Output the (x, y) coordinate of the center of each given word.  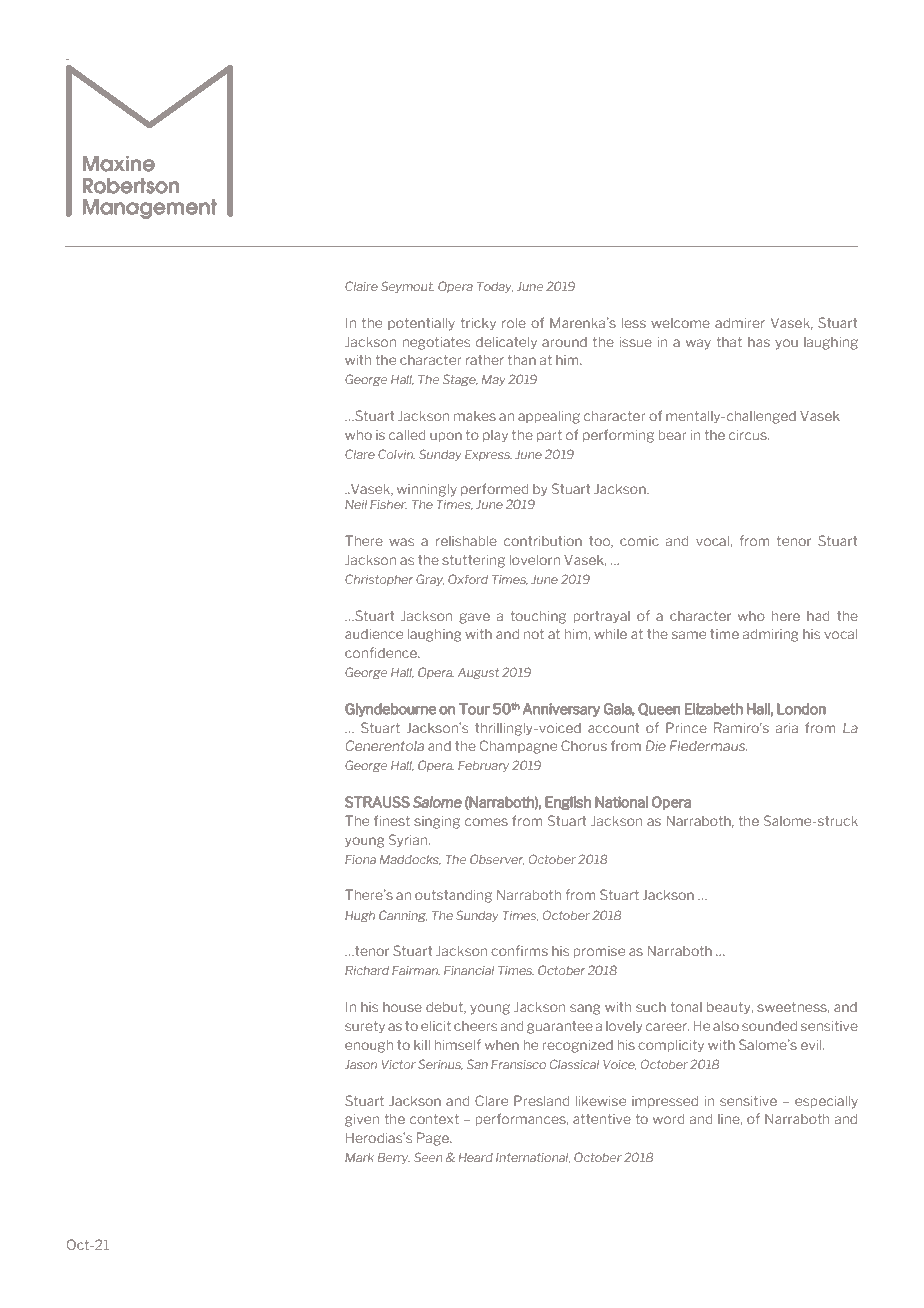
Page (434, 1139)
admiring (770, 635)
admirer (740, 323)
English (568, 803)
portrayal (602, 617)
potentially (421, 324)
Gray (430, 580)
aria (787, 727)
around (564, 342)
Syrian (409, 841)
